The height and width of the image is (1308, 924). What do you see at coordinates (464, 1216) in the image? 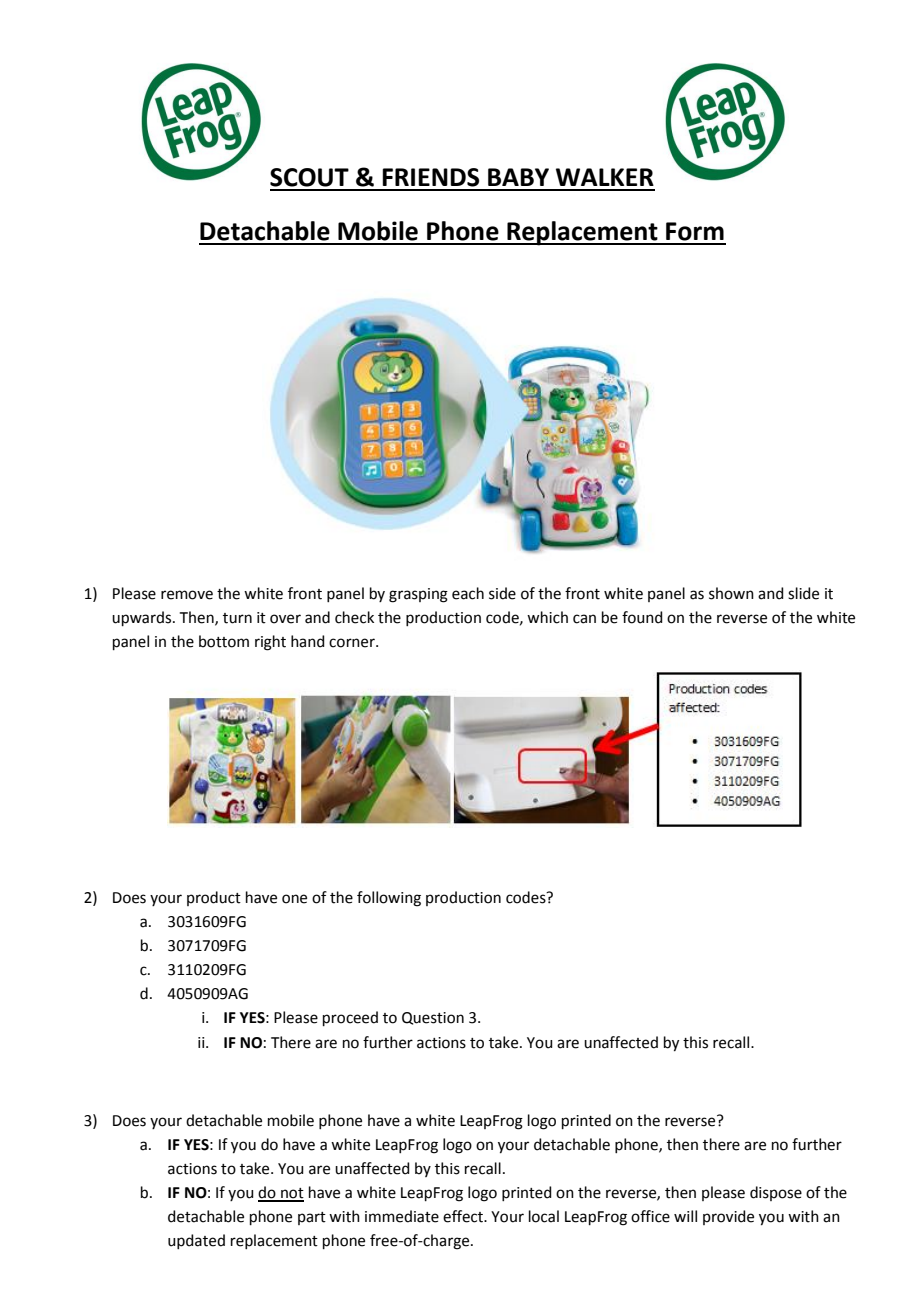
I see `effect` at bounding box center [464, 1216].
